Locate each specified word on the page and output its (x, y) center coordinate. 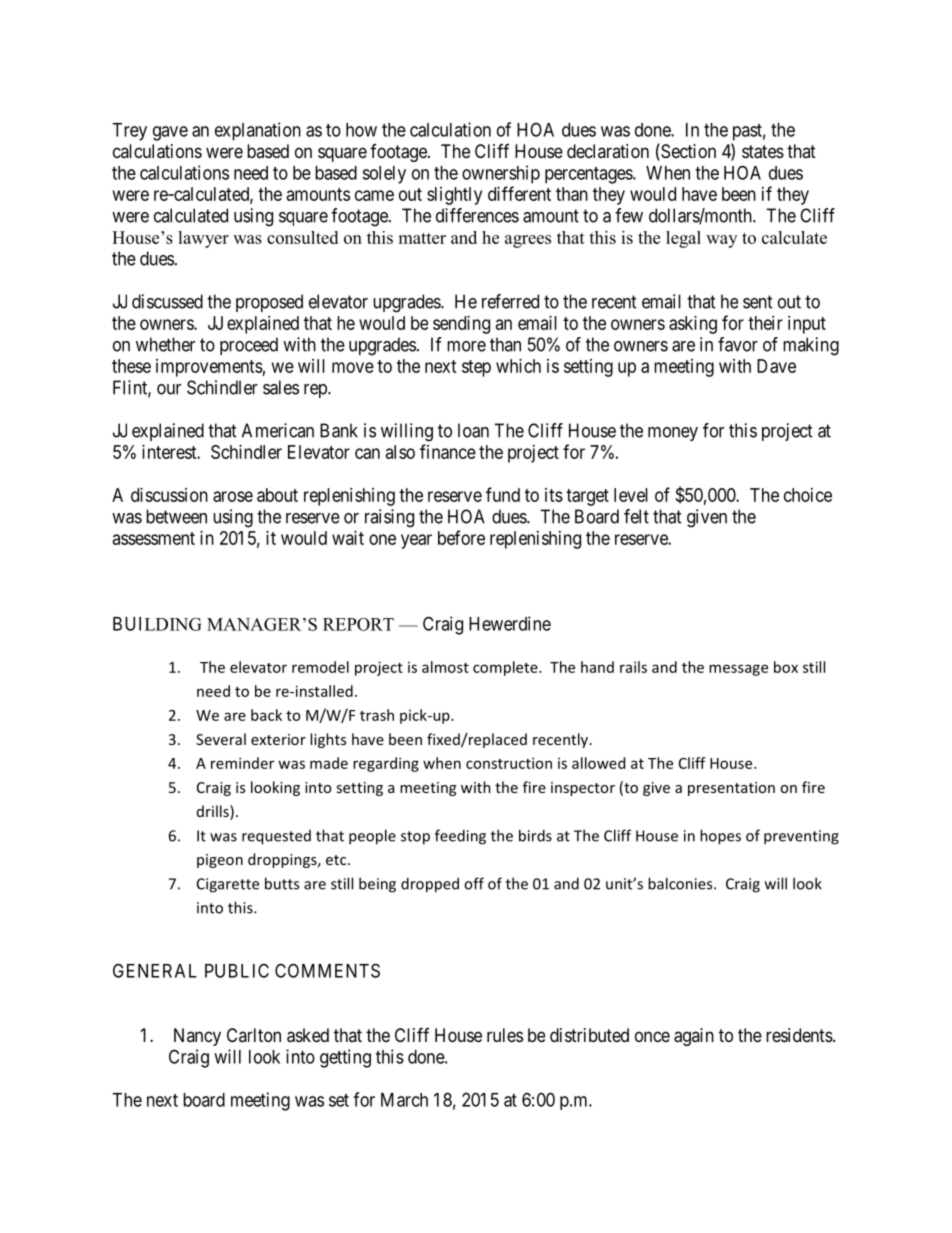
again (694, 1037)
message (738, 670)
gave (170, 133)
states (763, 152)
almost (445, 667)
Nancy (197, 1037)
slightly (454, 196)
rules (505, 1035)
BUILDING (157, 624)
